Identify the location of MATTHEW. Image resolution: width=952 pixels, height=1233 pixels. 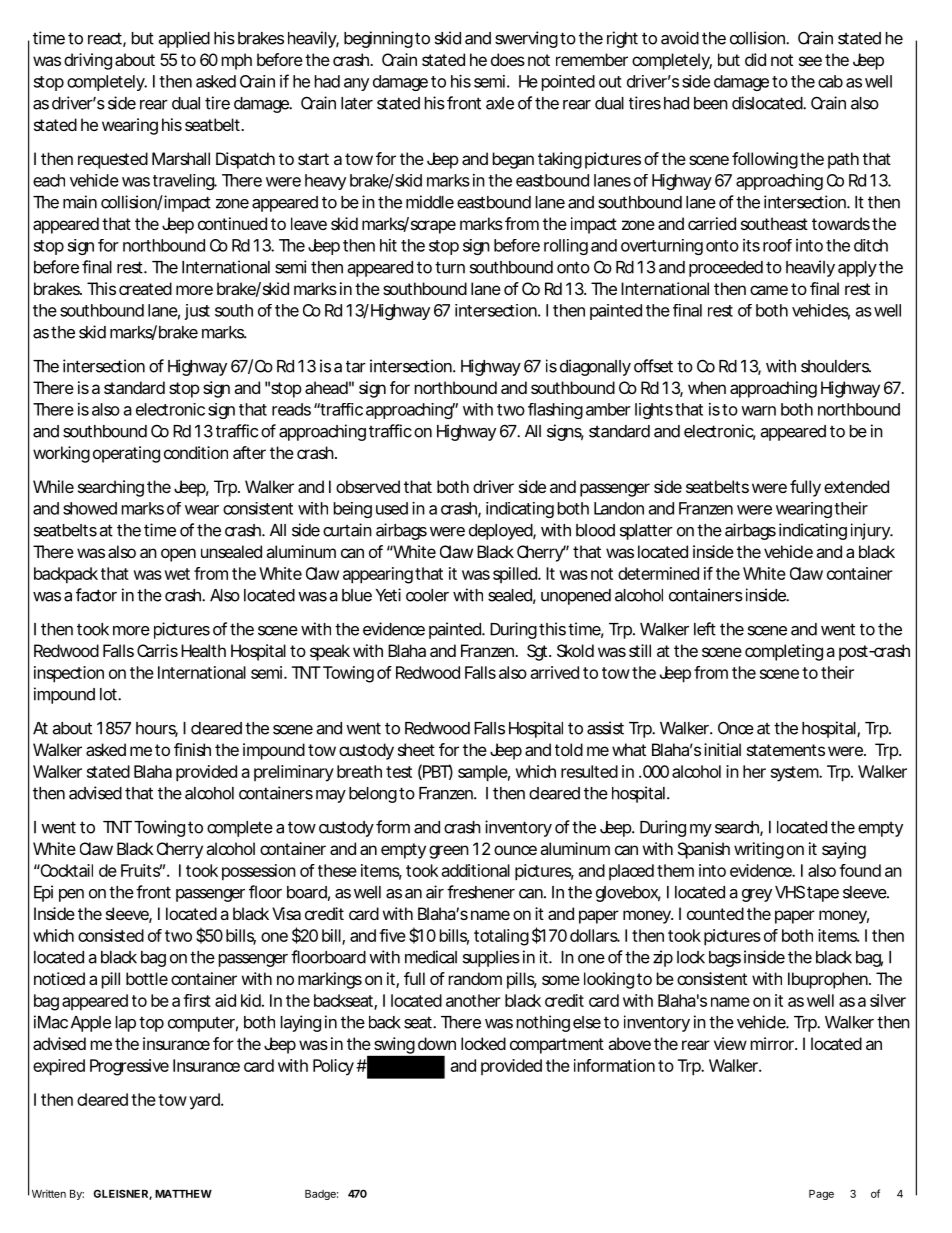
(183, 1194).
